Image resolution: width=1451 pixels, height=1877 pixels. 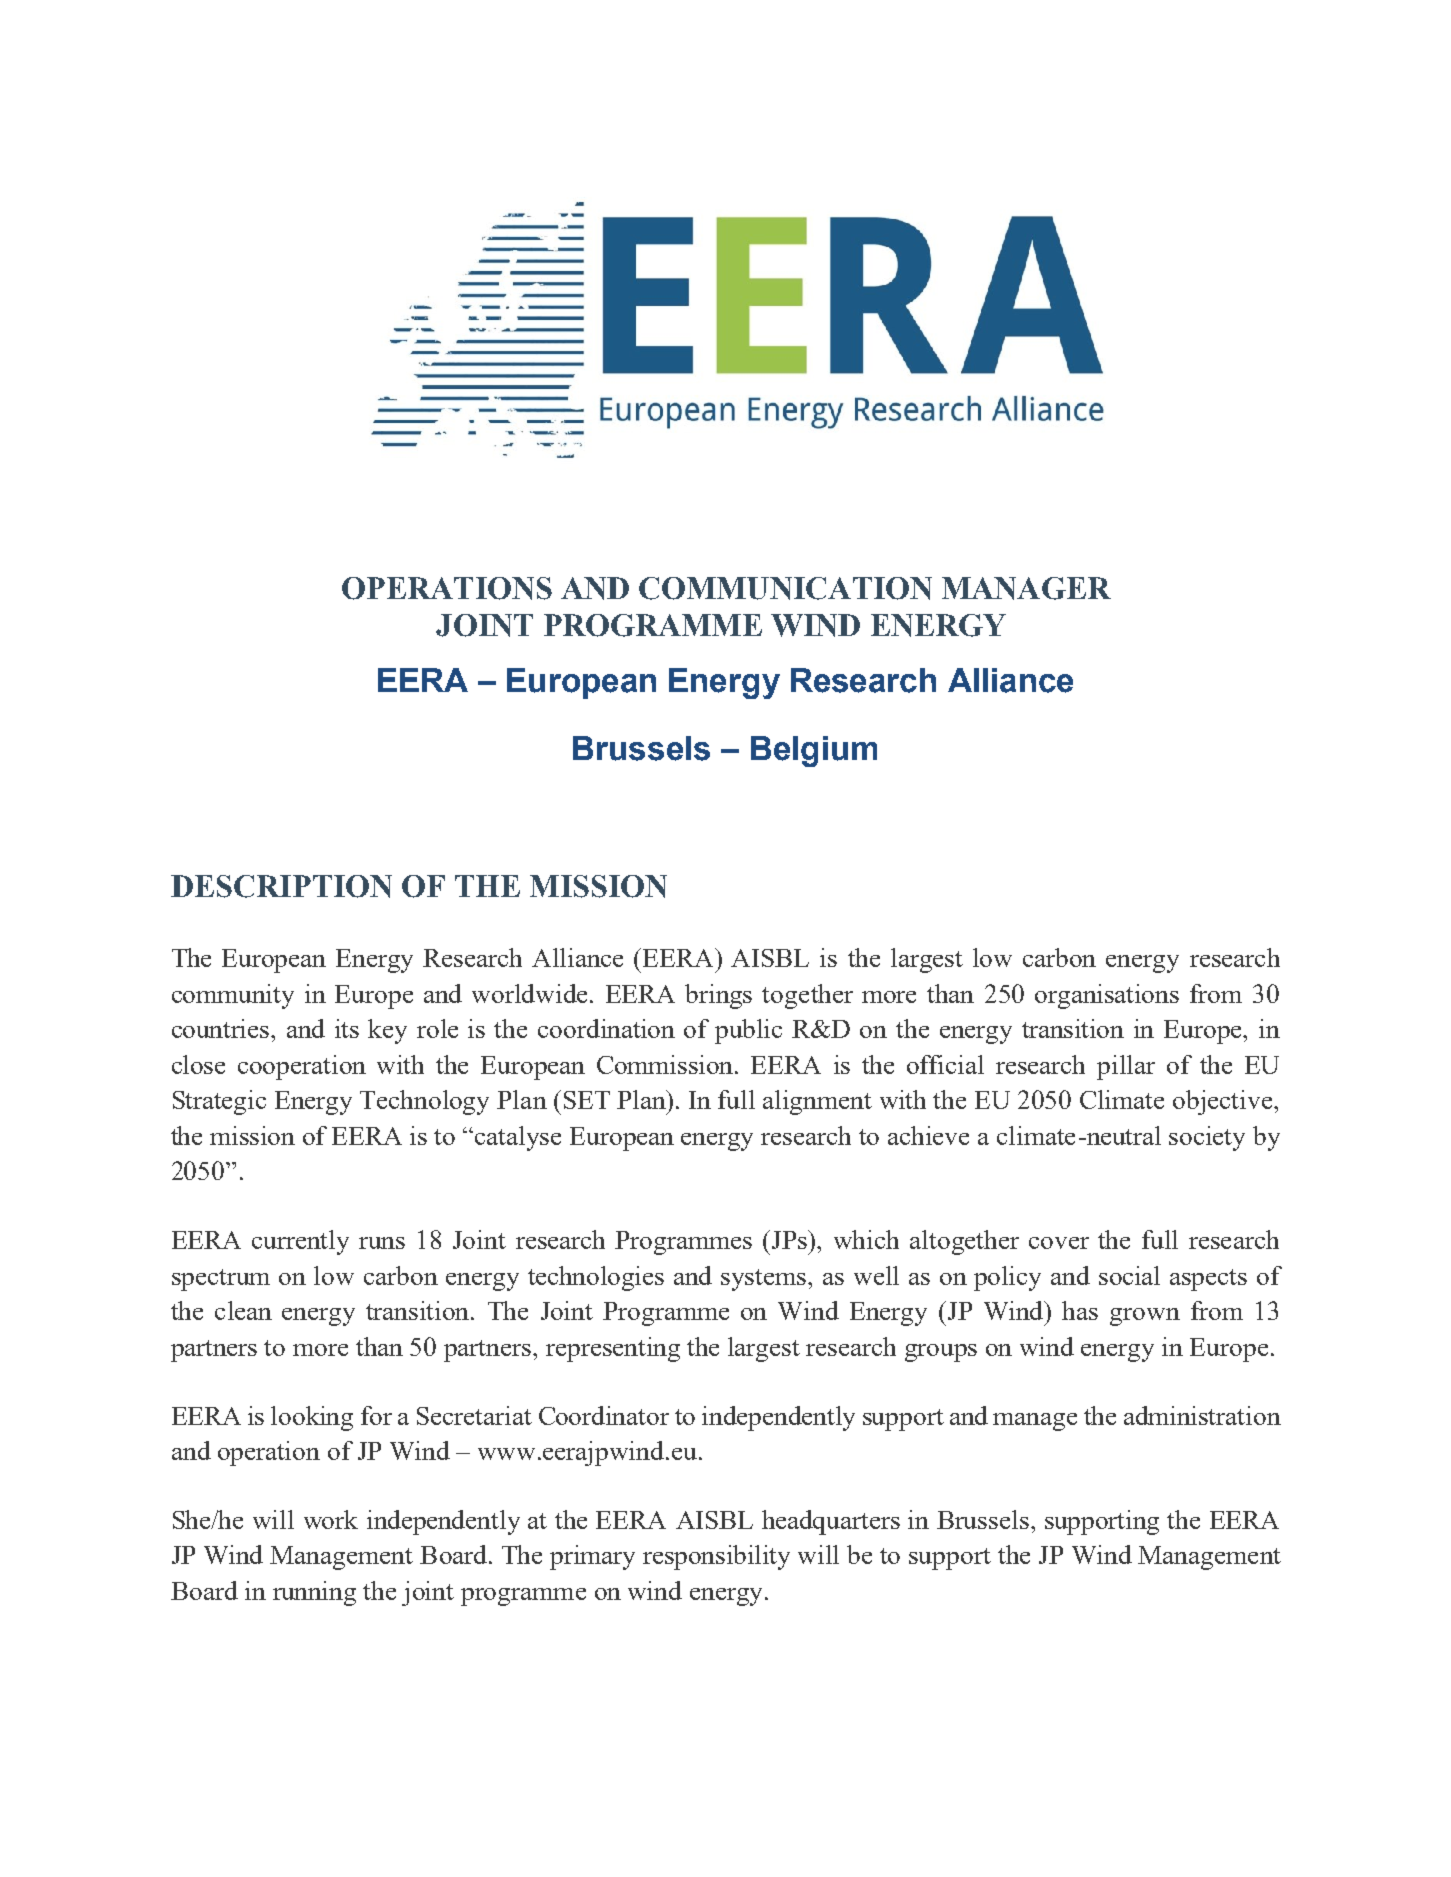 What do you see at coordinates (817, 1102) in the document?
I see `alignment` at bounding box center [817, 1102].
